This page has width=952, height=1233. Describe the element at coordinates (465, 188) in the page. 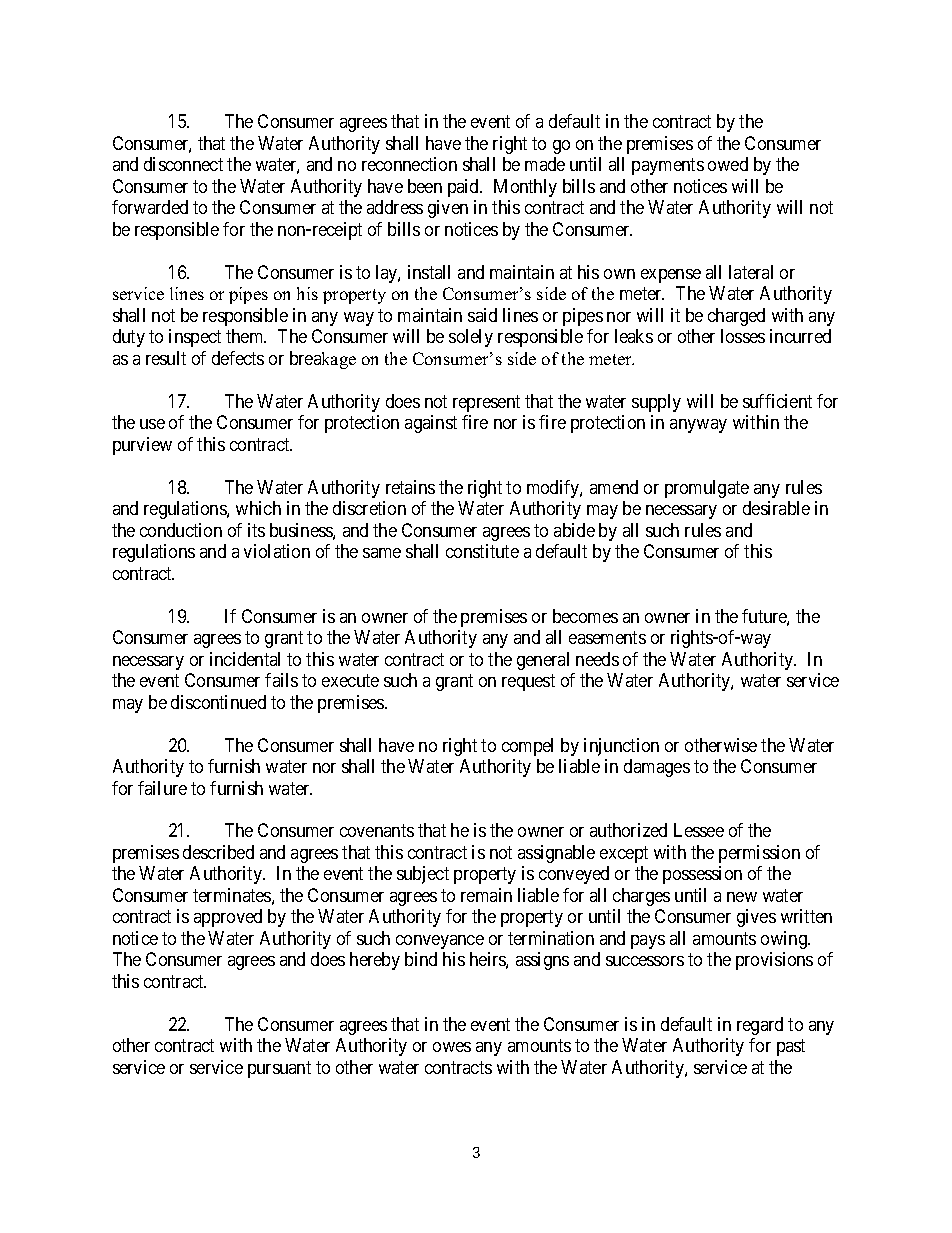

I see `paid` at that location.
